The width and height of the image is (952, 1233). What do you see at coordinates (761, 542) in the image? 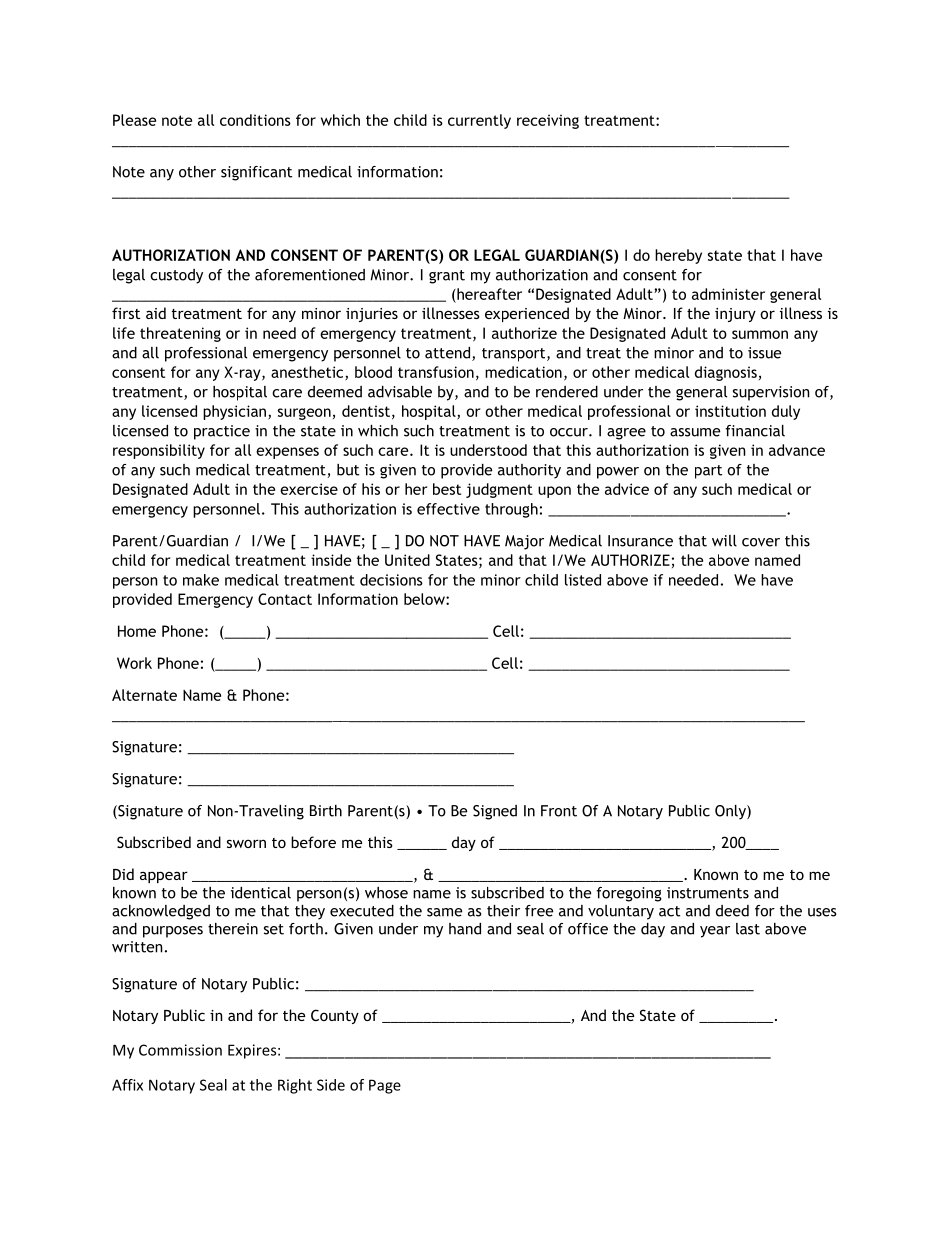
I see `cover` at bounding box center [761, 542].
